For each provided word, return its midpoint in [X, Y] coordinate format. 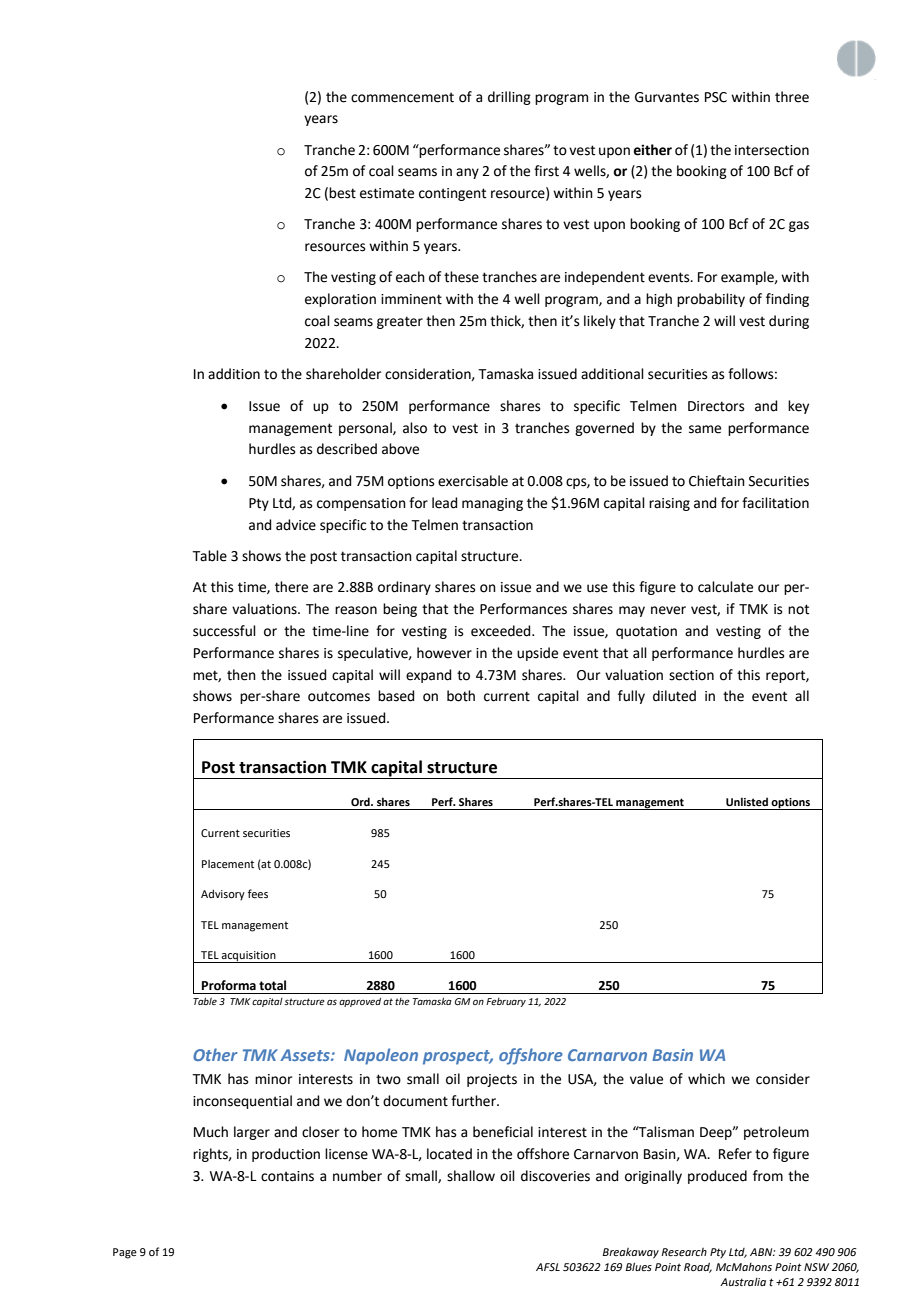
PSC [716, 97]
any [467, 173]
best [342, 193]
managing [492, 504]
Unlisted [747, 801]
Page [125, 1253]
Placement [228, 864]
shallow [471, 1176]
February [506, 1002]
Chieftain [717, 481]
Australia [743, 1282]
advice [296, 525]
